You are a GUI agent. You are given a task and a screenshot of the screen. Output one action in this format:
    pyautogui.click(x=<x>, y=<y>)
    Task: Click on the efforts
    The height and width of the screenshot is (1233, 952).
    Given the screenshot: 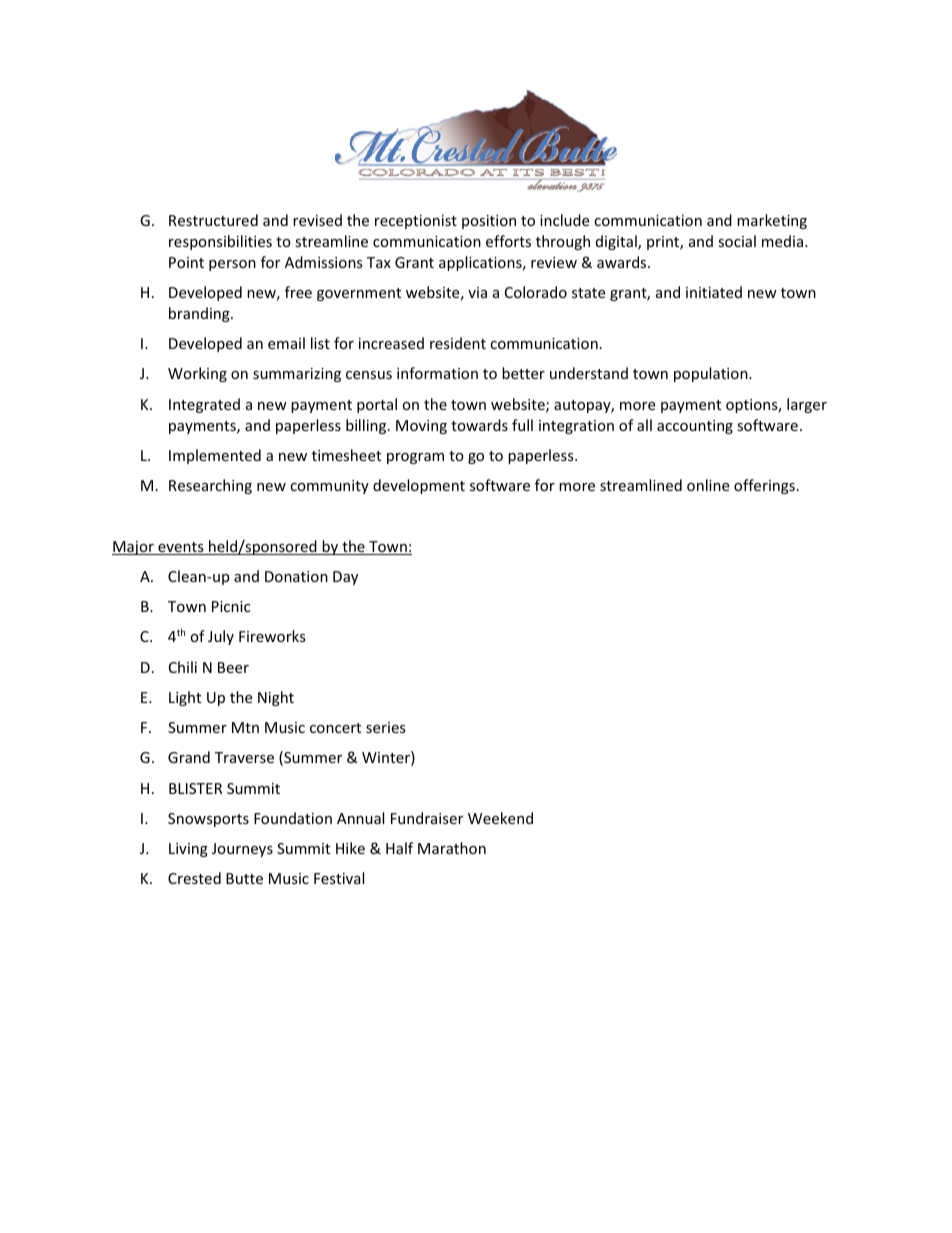 What is the action you would take?
    pyautogui.click(x=508, y=241)
